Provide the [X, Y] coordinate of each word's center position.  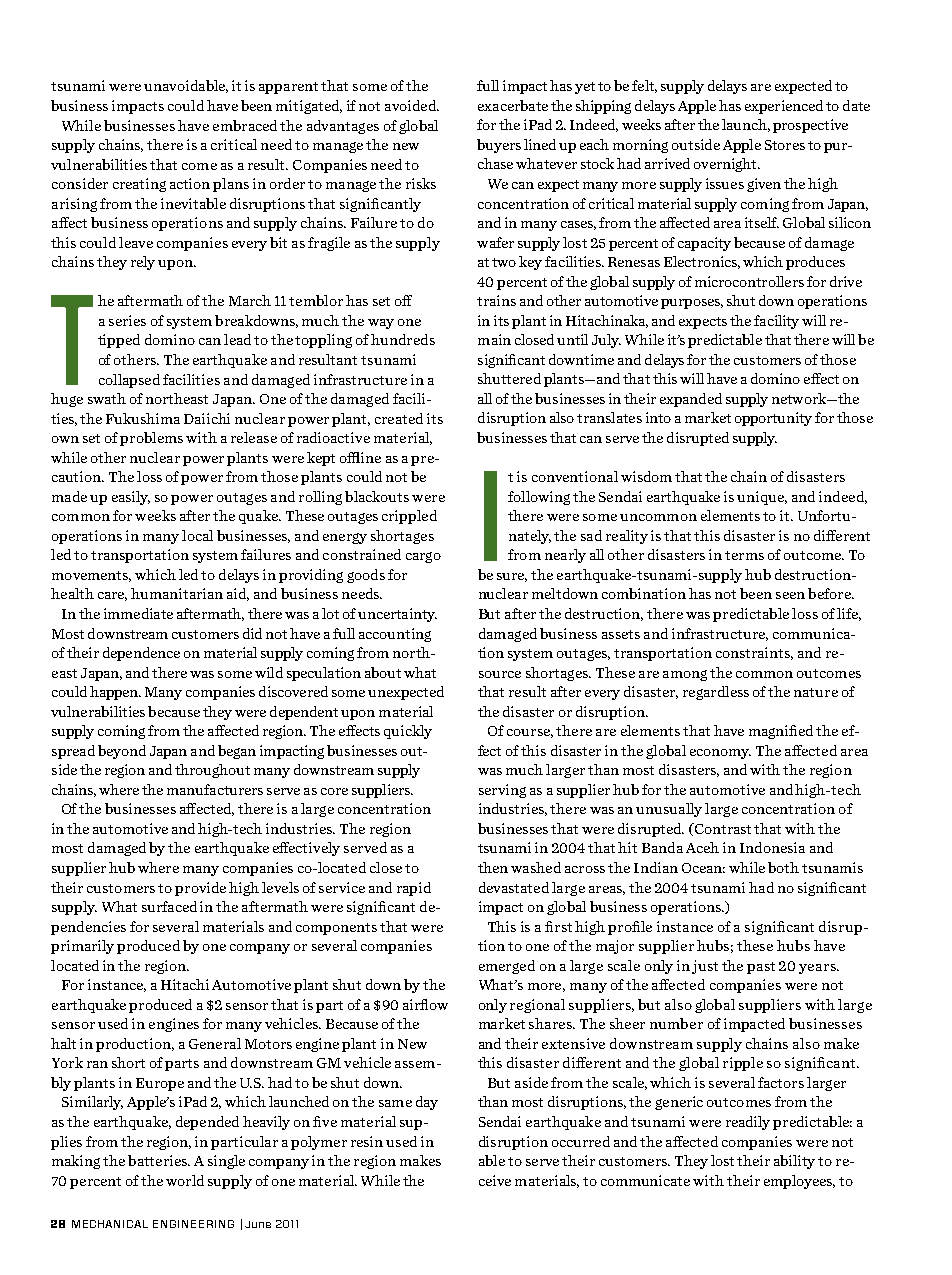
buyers [499, 146]
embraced [245, 125]
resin [367, 1141]
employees [799, 1182]
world [185, 1180]
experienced [784, 107]
